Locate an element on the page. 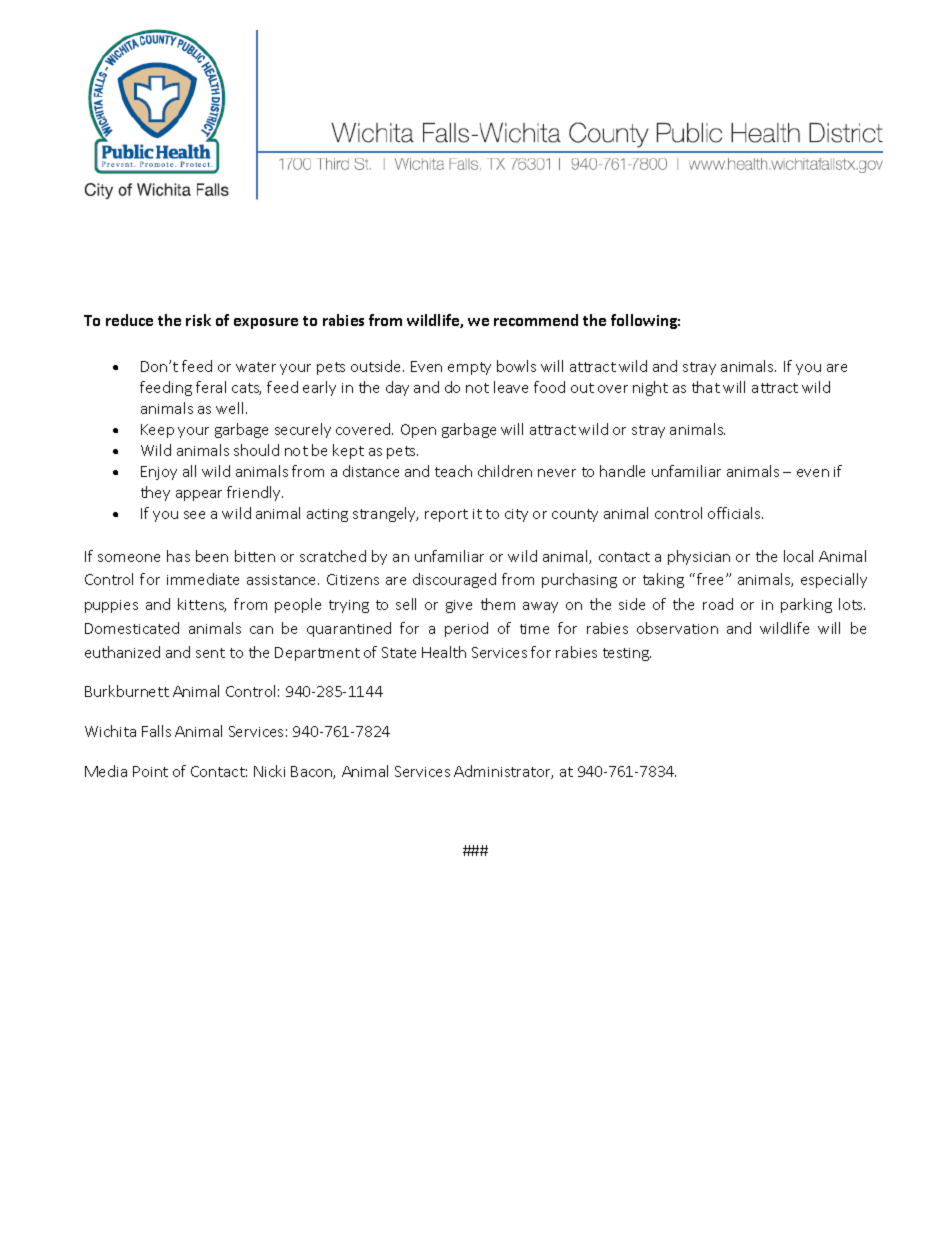 This document has height=1233, width=952. Administrator is located at coordinates (503, 772).
